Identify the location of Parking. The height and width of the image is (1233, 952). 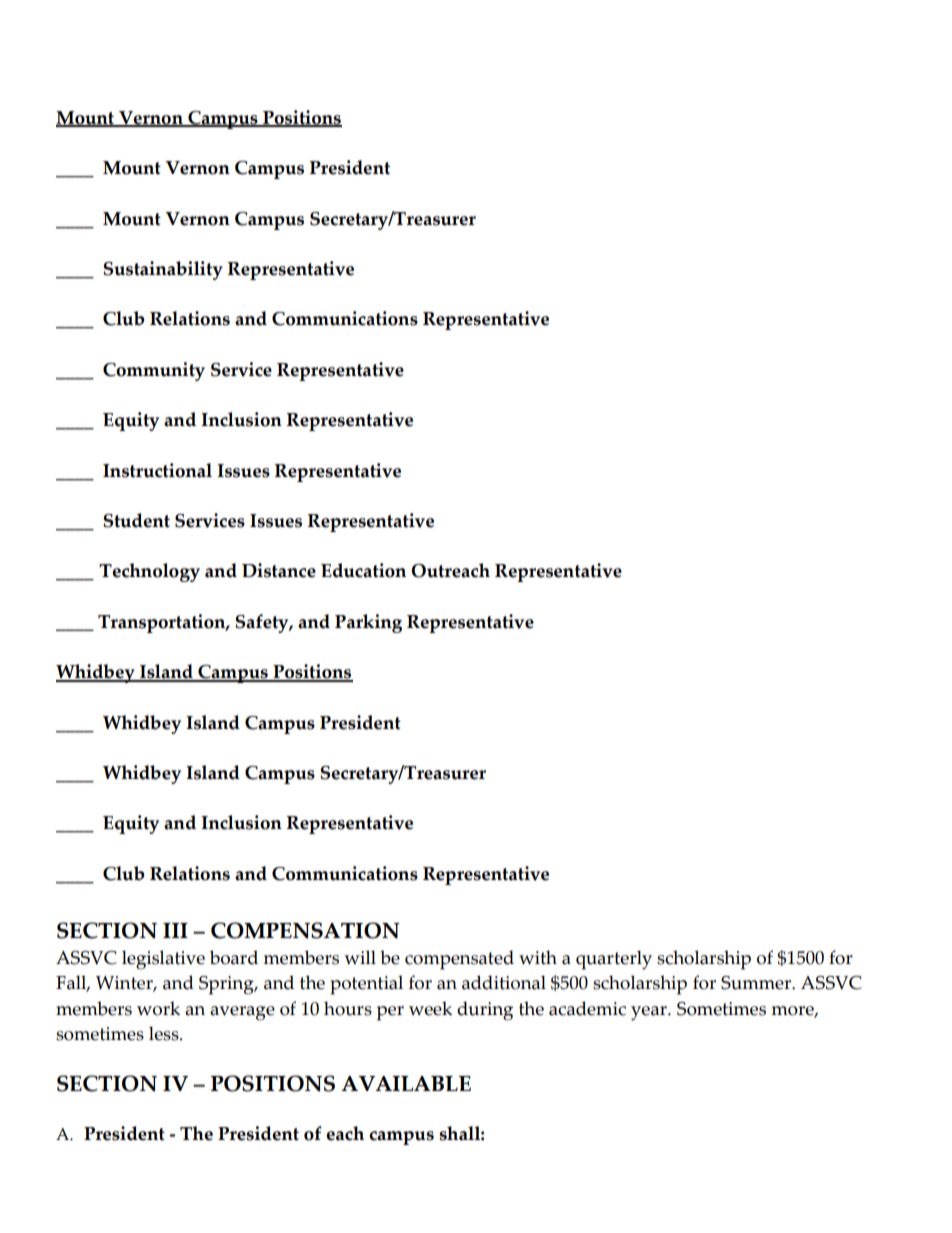
(368, 623).
